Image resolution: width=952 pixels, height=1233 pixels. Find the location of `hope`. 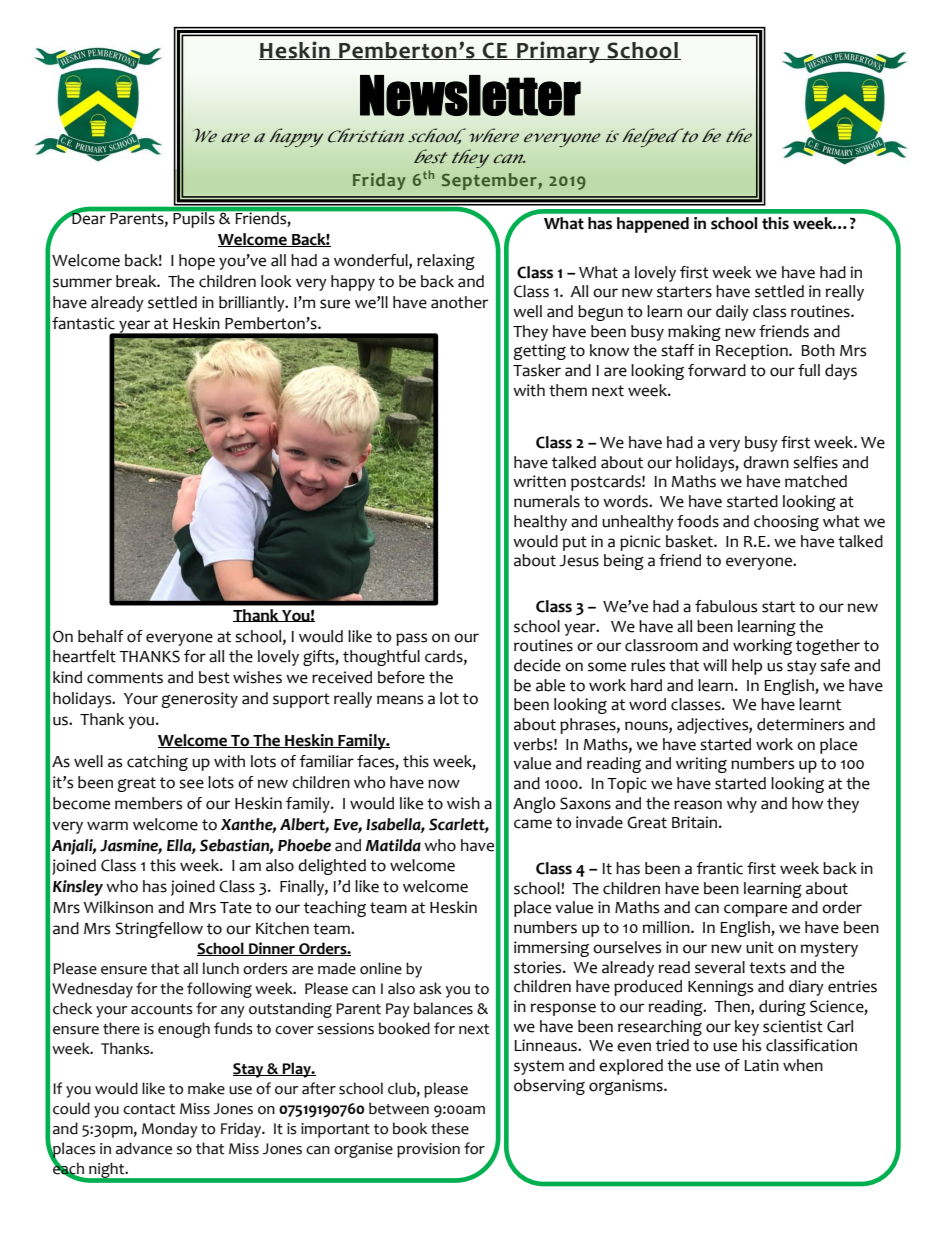

hope is located at coordinates (197, 262).
